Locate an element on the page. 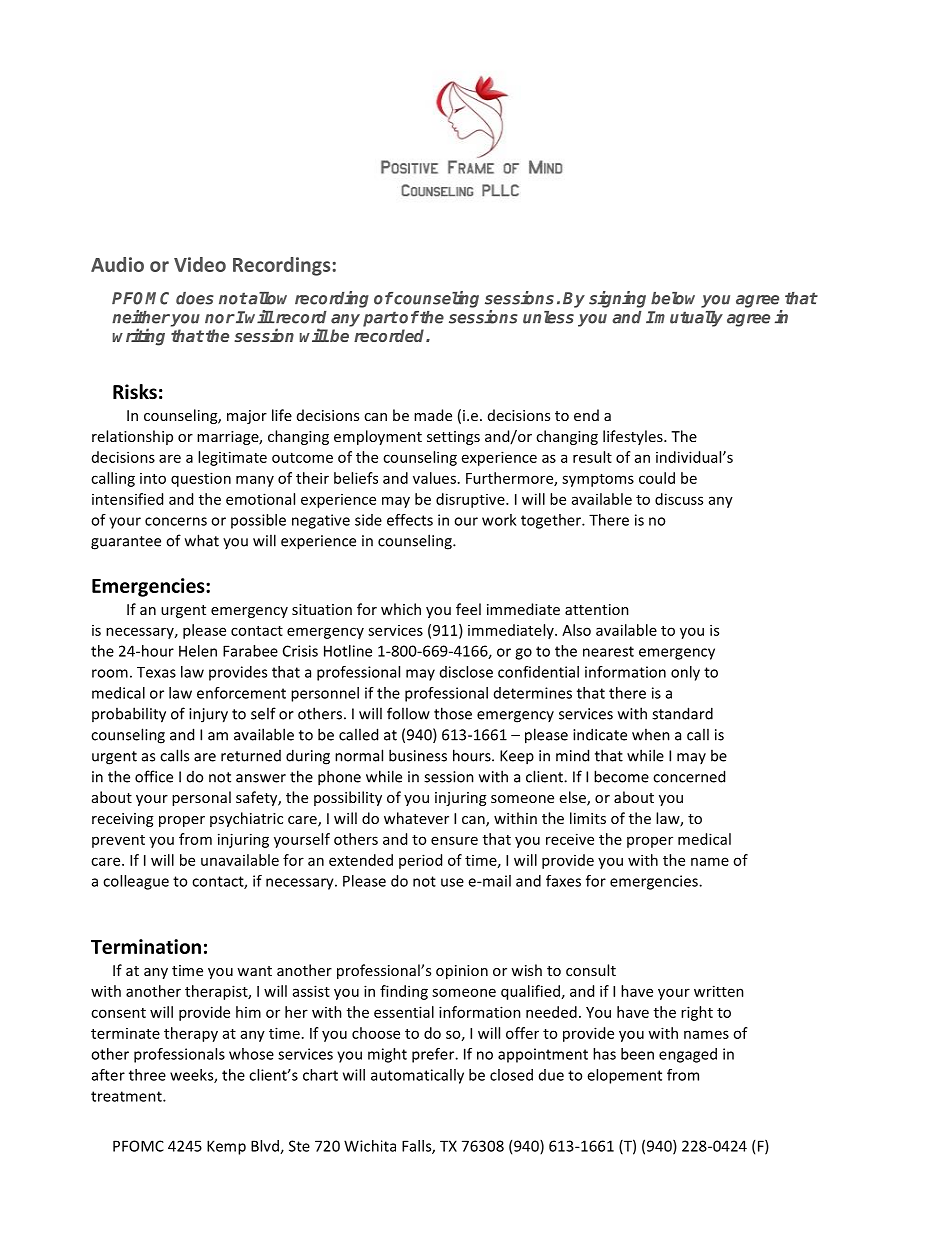  could is located at coordinates (657, 478).
